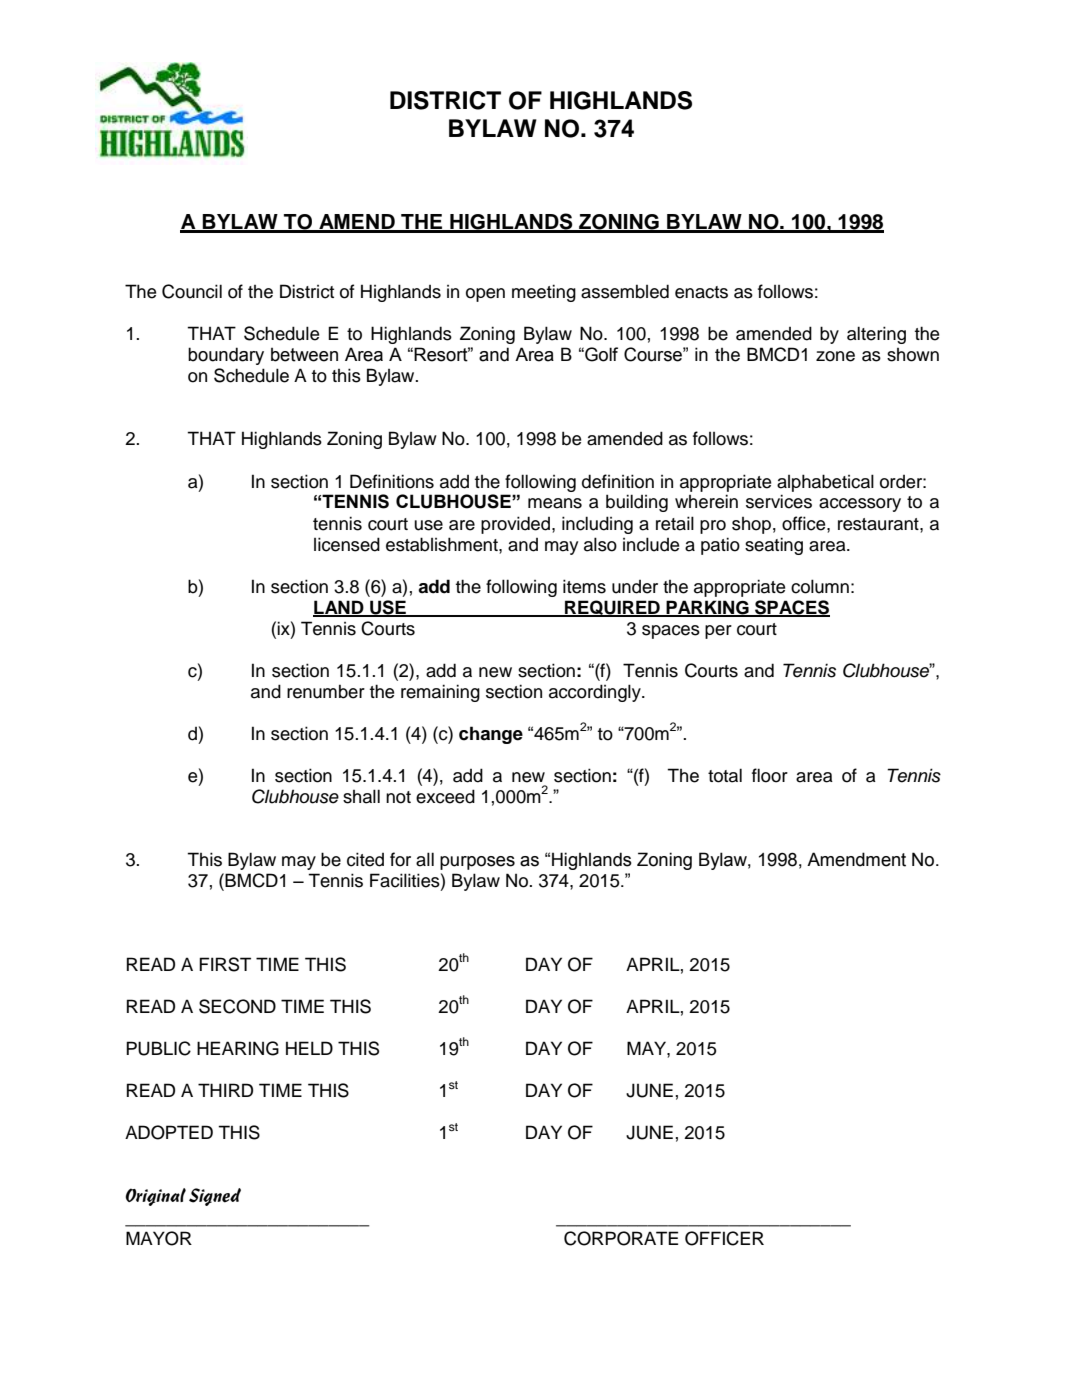 Image resolution: width=1065 pixels, height=1379 pixels. I want to click on floor, so click(770, 775).
